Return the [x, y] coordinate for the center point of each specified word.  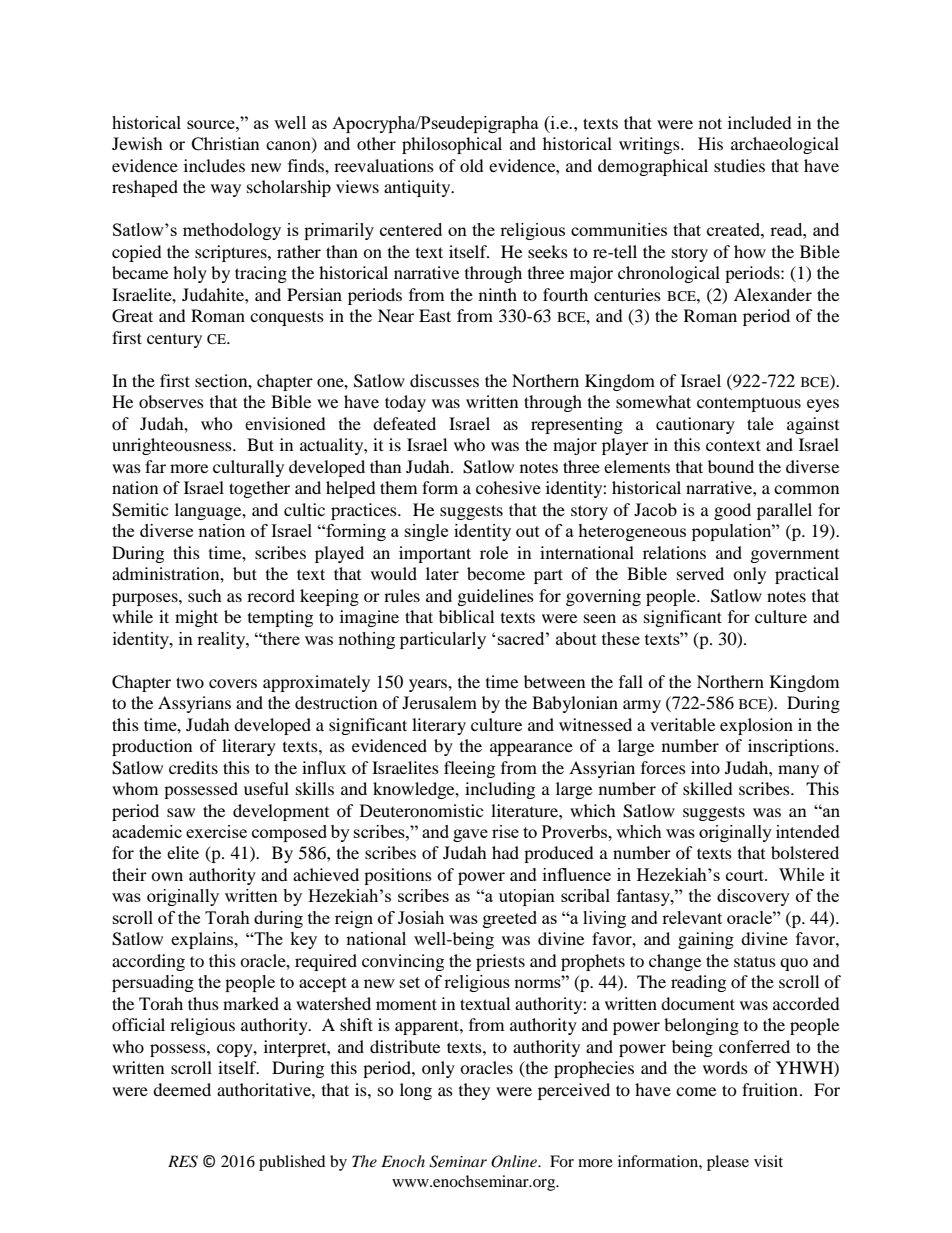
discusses [444, 380]
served [700, 573]
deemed [182, 1089]
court [746, 875]
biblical [466, 616]
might [196, 618]
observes [171, 401]
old [472, 165]
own [167, 876]
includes [214, 165]
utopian [527, 897]
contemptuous [749, 404]
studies [739, 165]
